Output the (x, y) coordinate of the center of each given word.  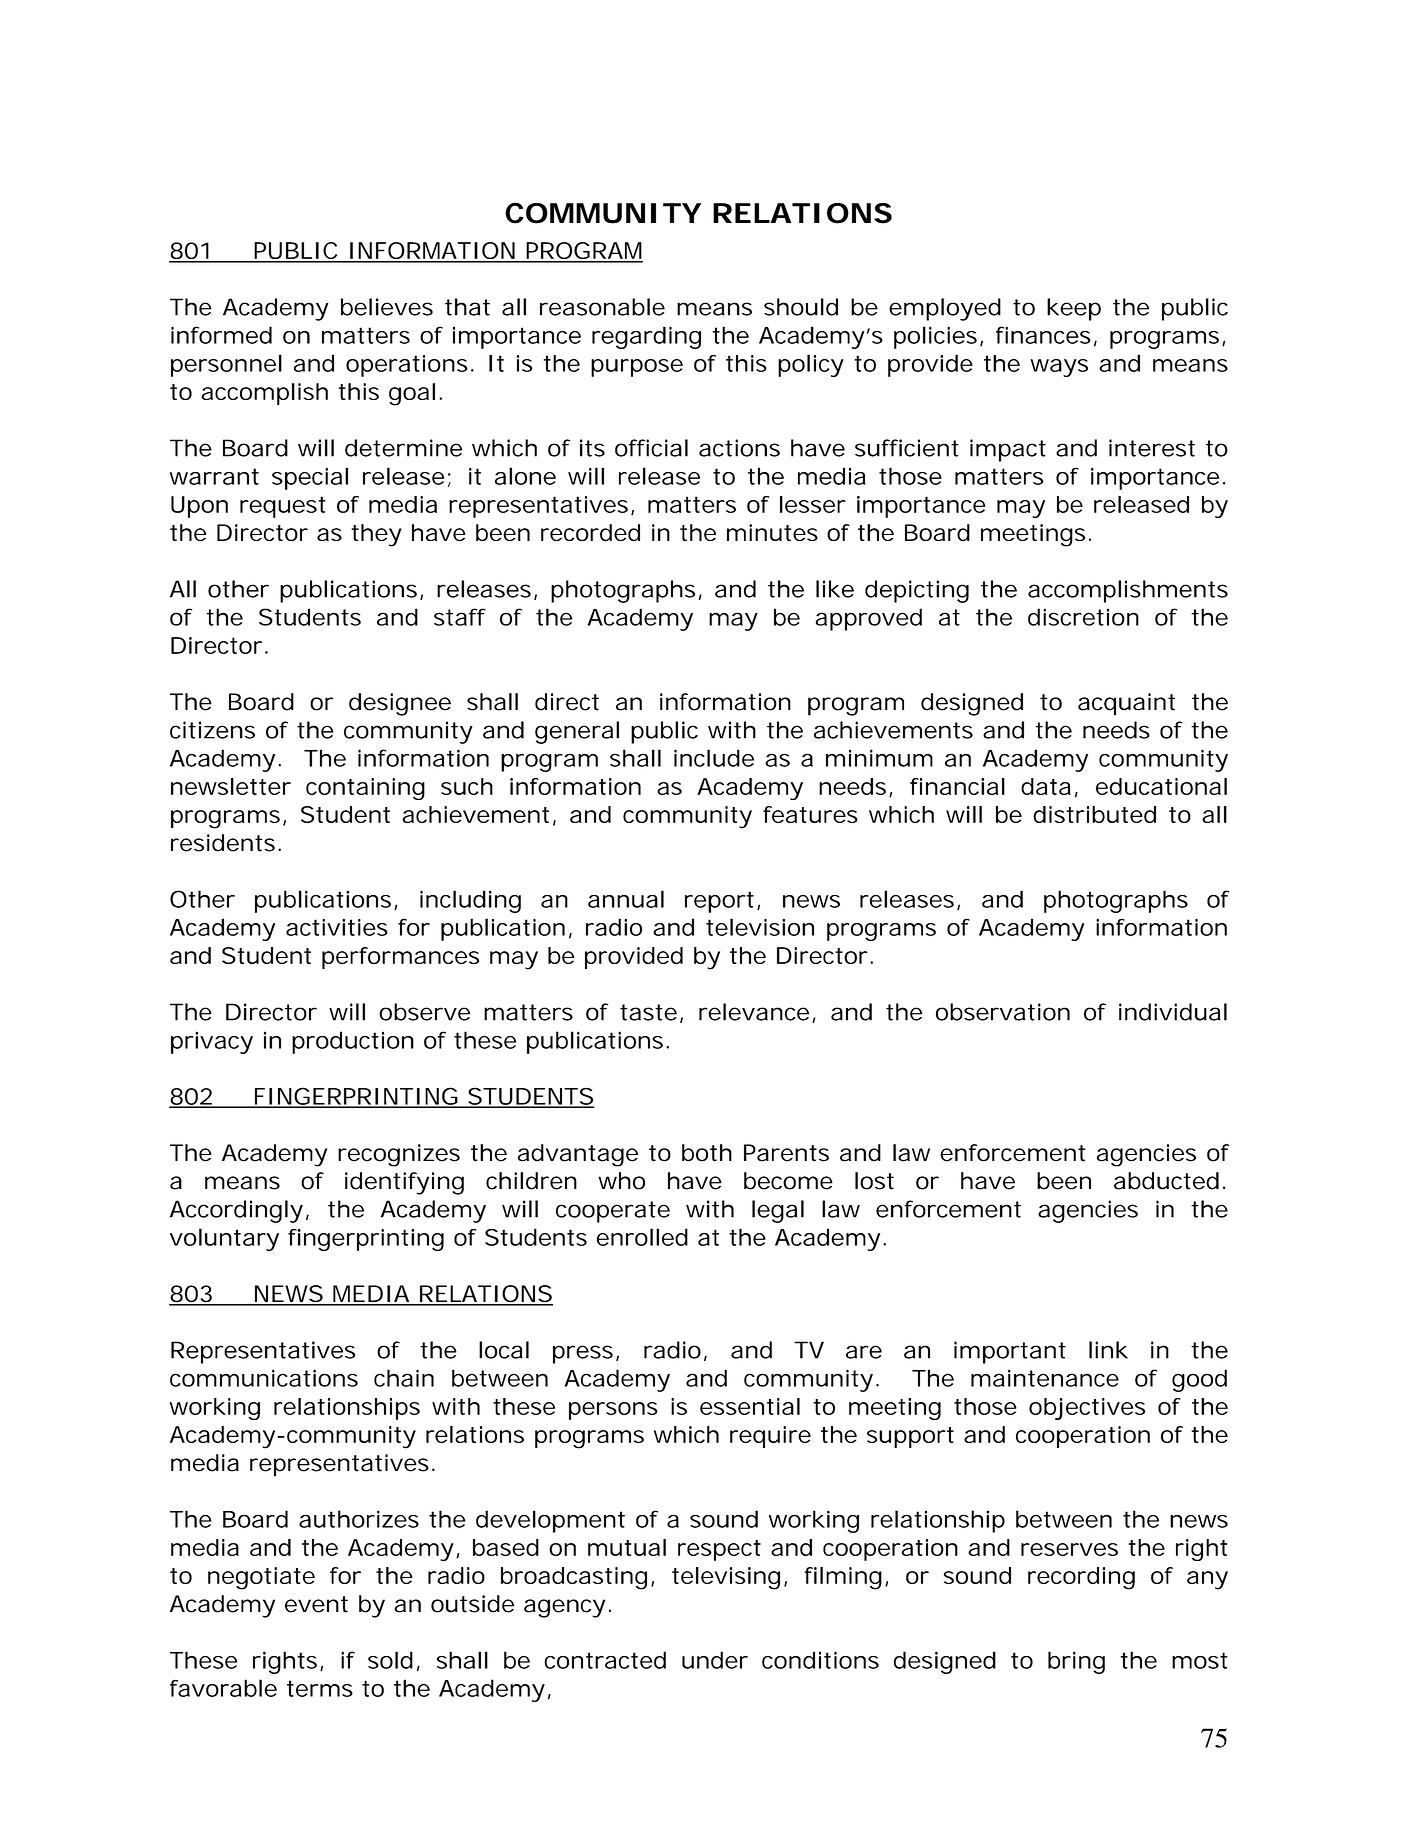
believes (387, 307)
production (353, 1042)
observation (1003, 1012)
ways (1059, 368)
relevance (754, 1012)
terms (320, 1688)
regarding (646, 337)
